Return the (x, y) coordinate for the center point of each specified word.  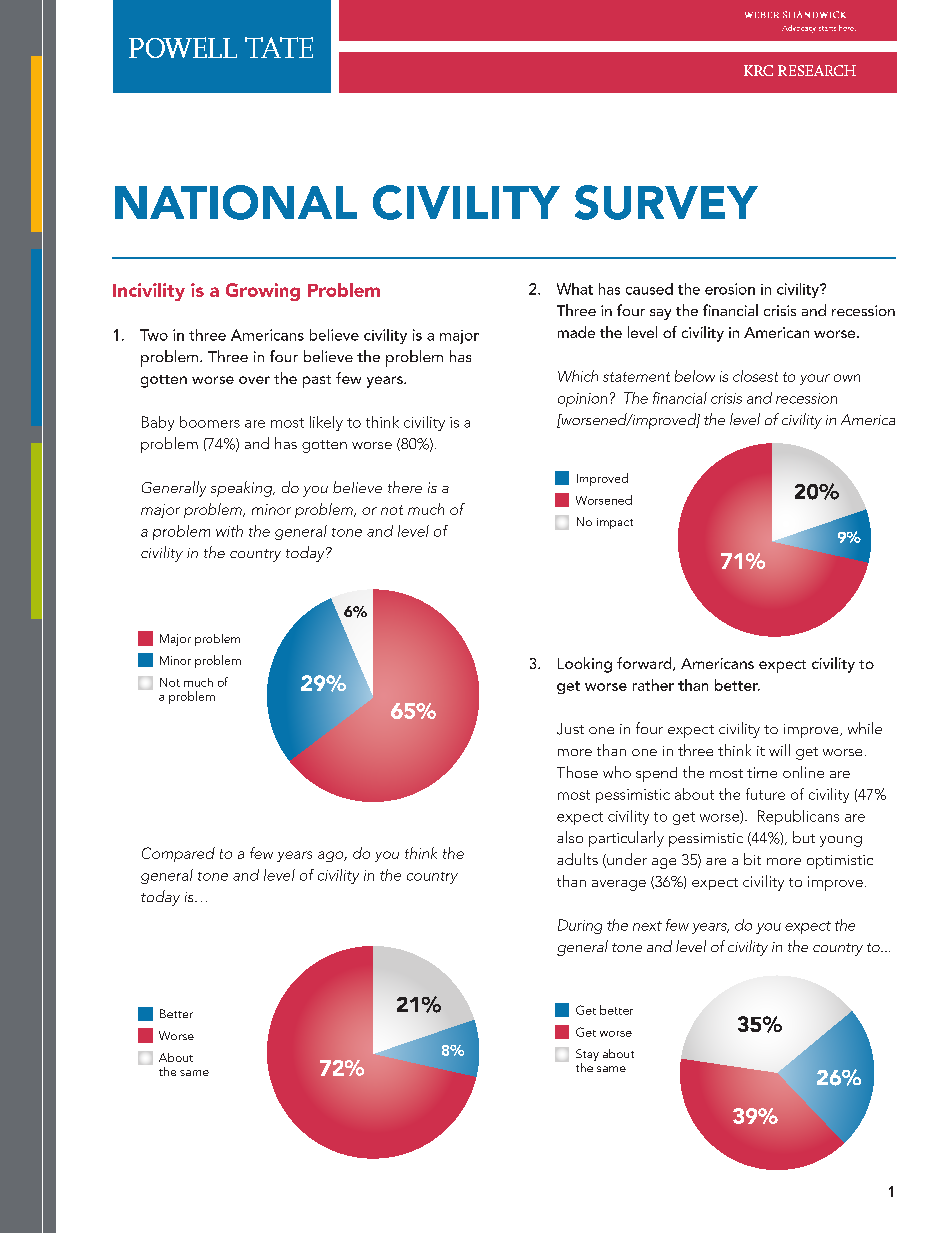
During (580, 926)
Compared (178, 854)
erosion (730, 289)
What (575, 289)
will (779, 750)
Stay (587, 1056)
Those (577, 772)
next (647, 926)
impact (615, 523)
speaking (243, 489)
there (405, 487)
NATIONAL (236, 202)
